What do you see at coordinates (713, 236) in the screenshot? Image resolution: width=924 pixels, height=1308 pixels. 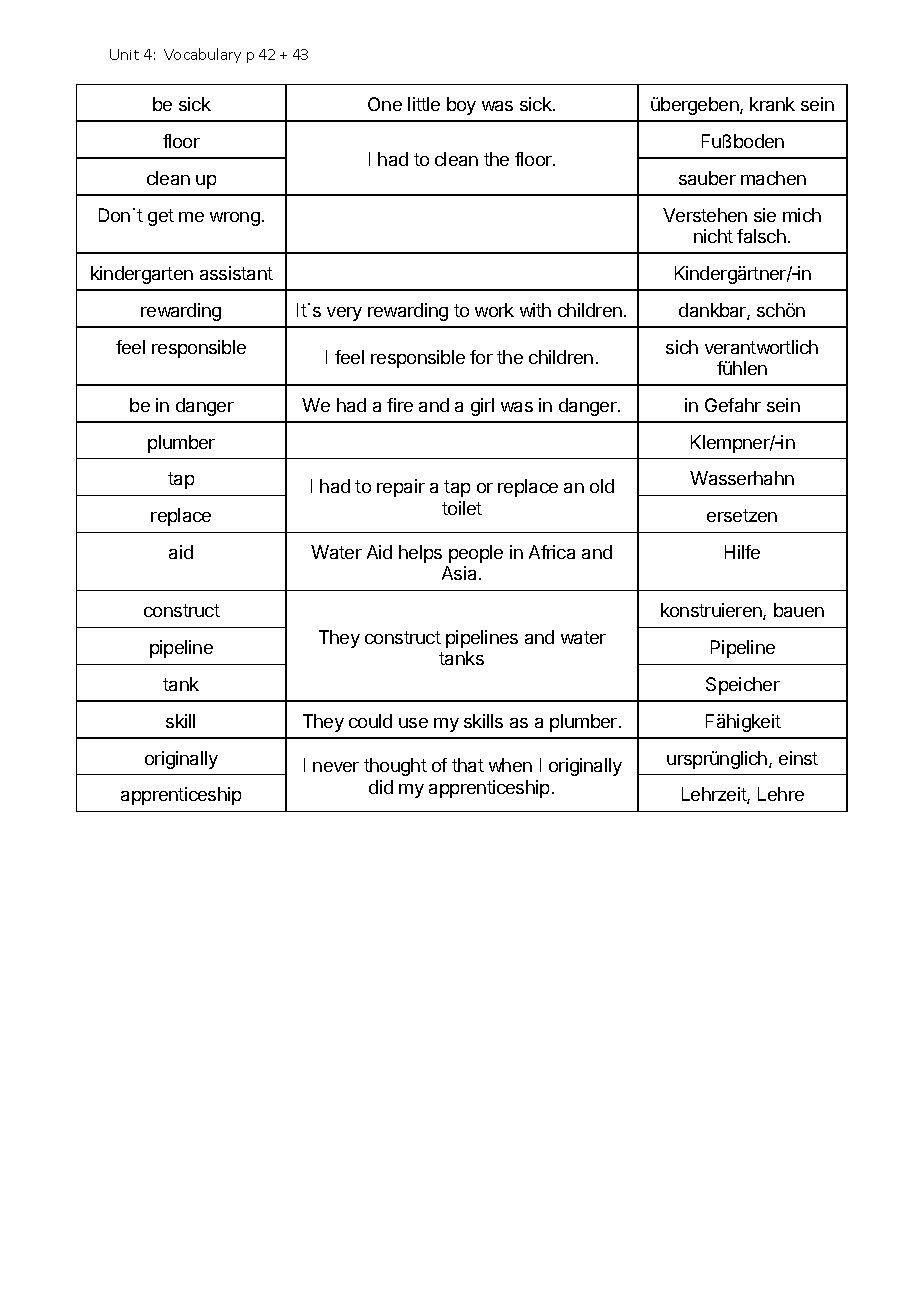 I see `nicht` at bounding box center [713, 236].
